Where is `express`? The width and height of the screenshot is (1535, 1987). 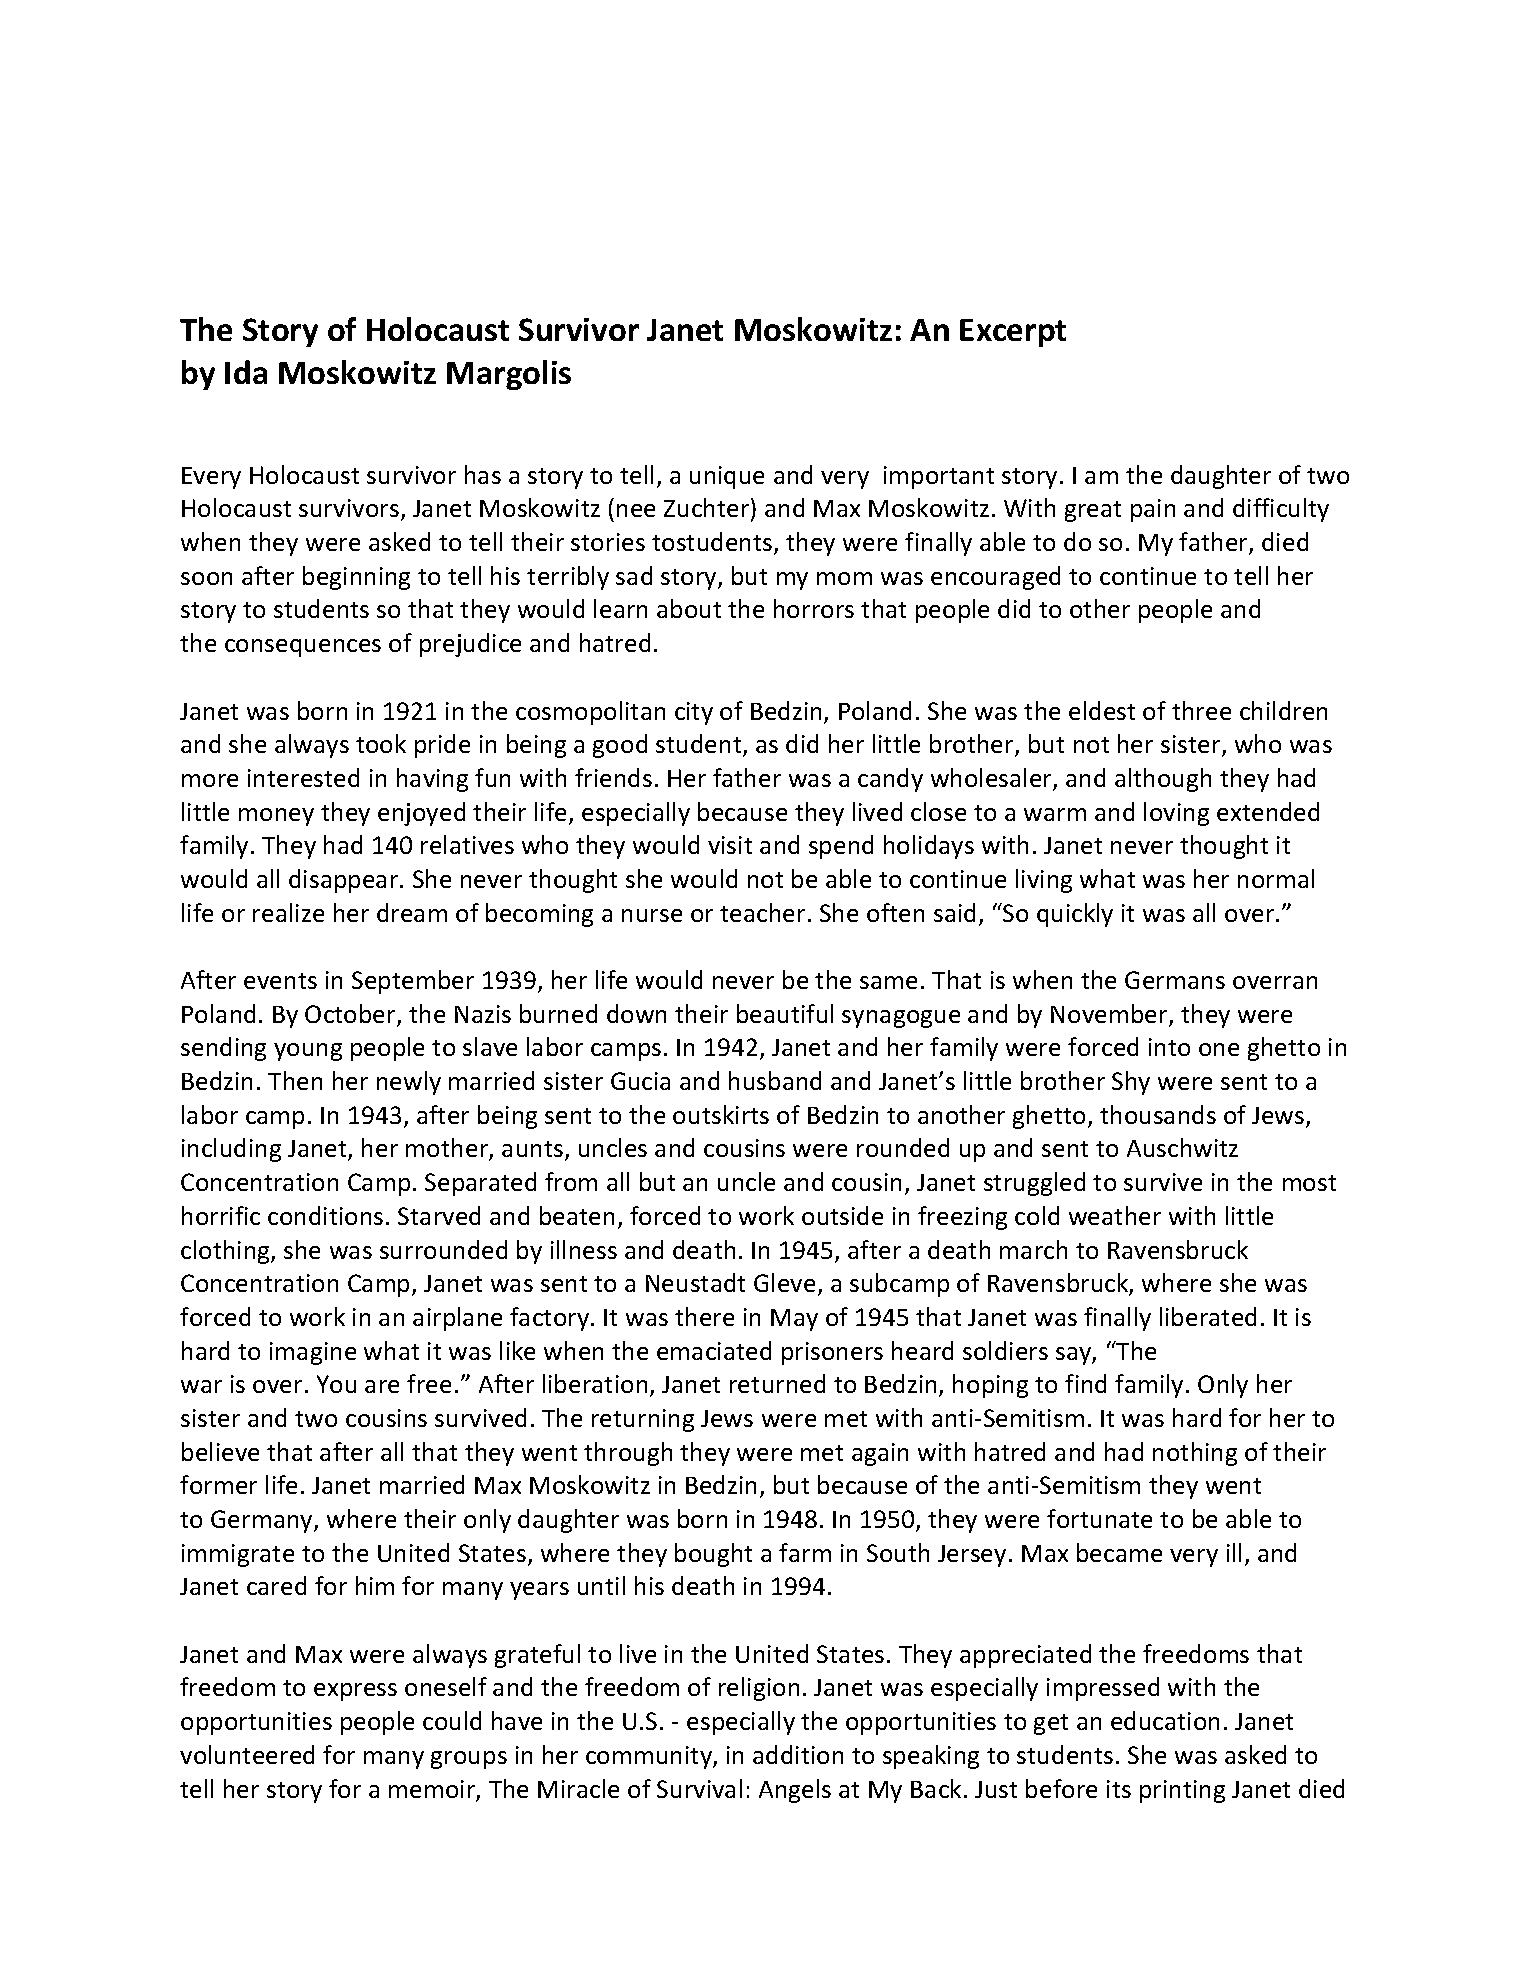 express is located at coordinates (355, 1692).
